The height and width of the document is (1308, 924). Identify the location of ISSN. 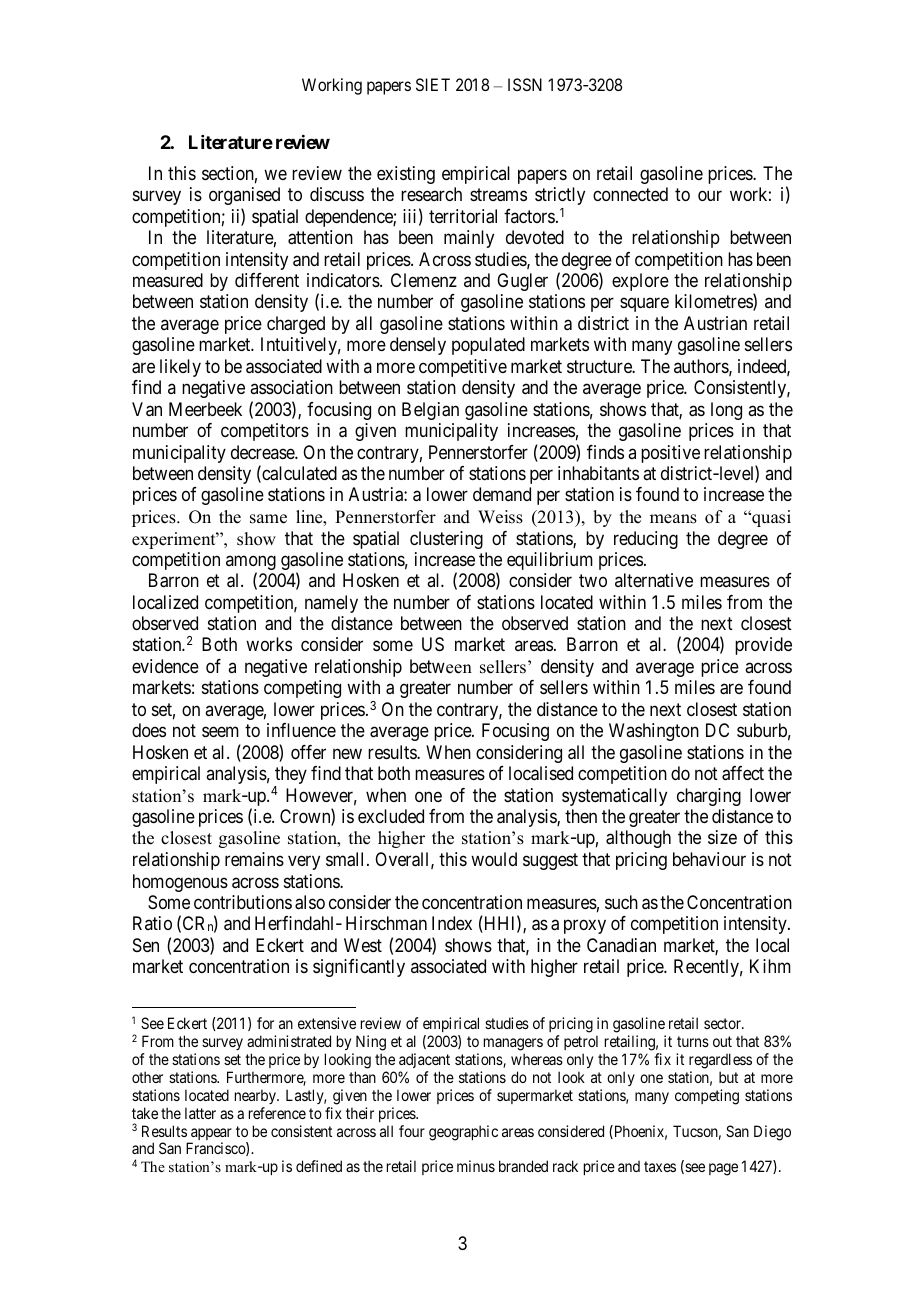
(525, 84).
